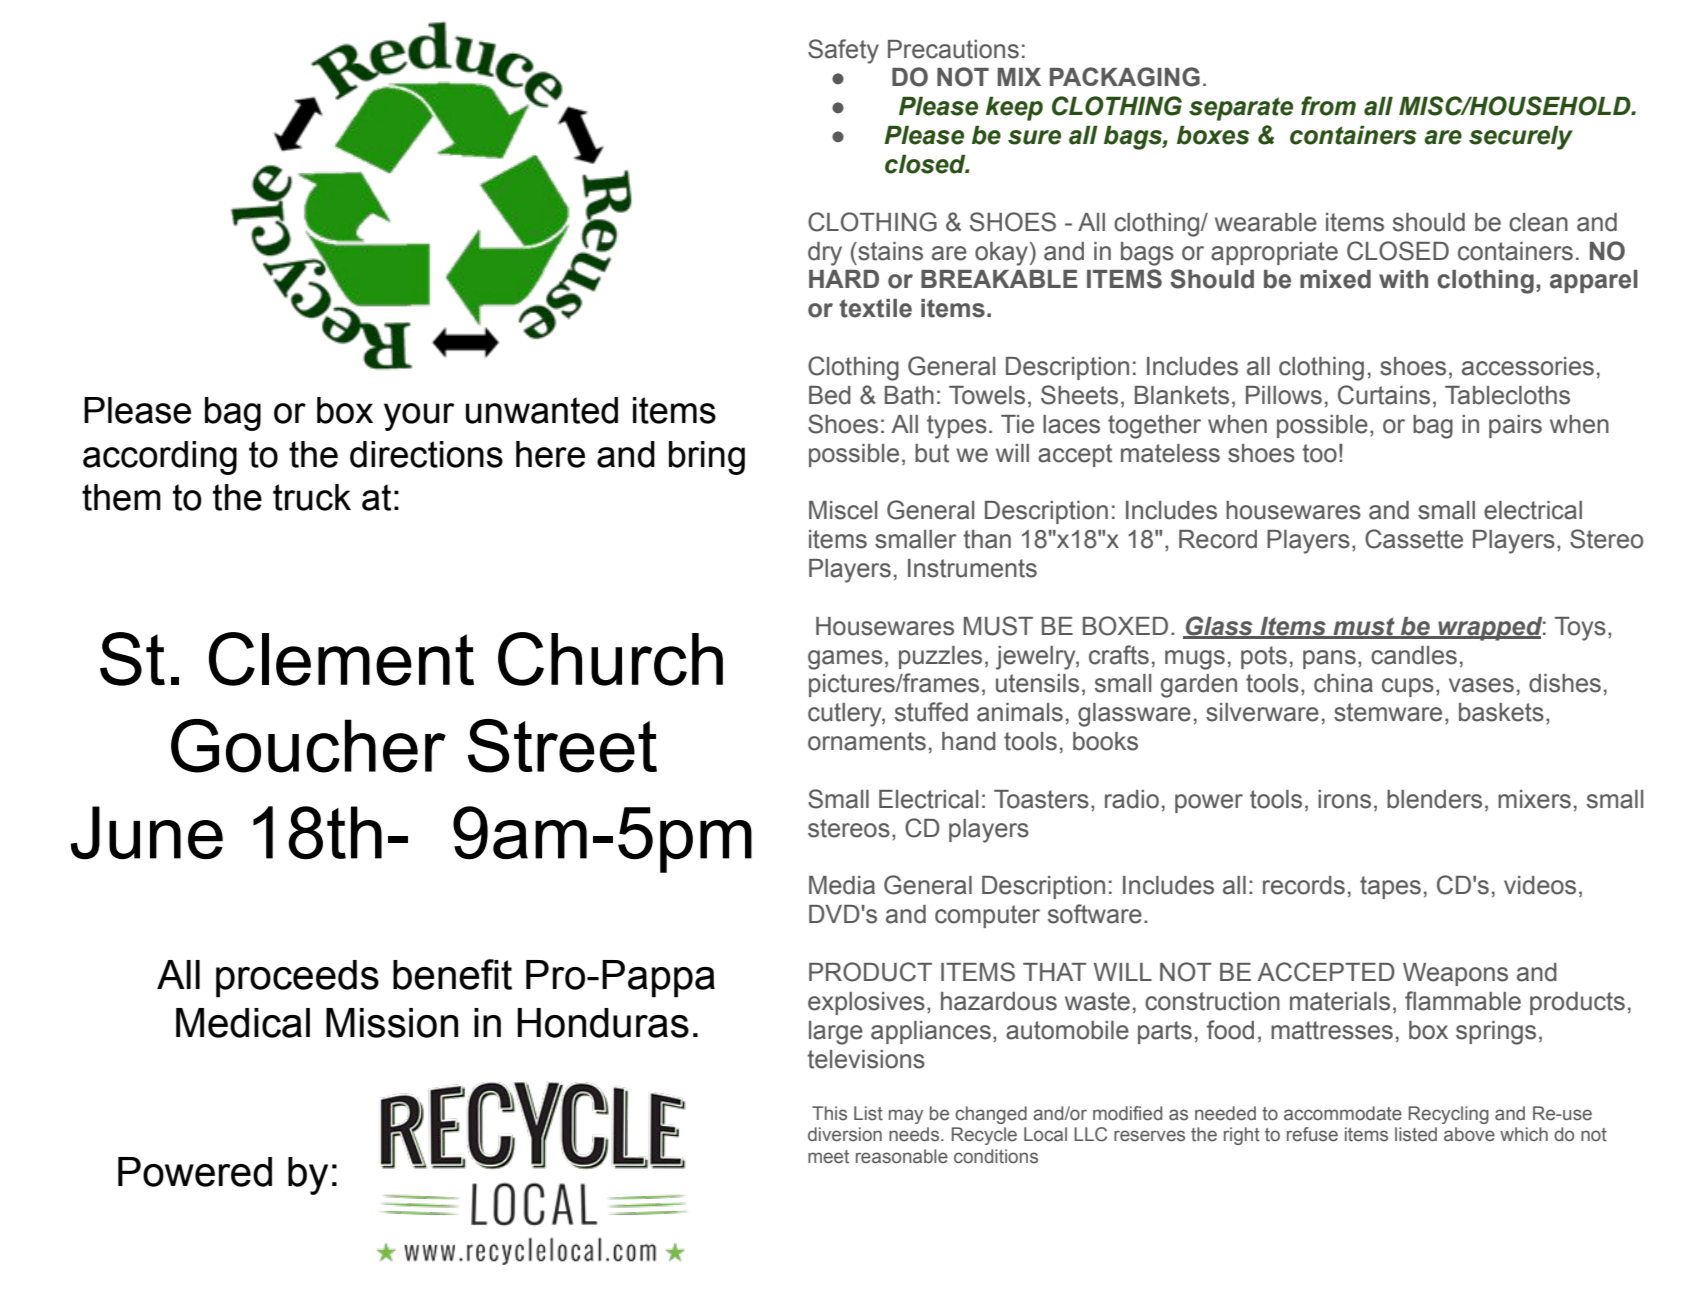  Describe the element at coordinates (972, 568) in the page. I see `Instruments` at that location.
